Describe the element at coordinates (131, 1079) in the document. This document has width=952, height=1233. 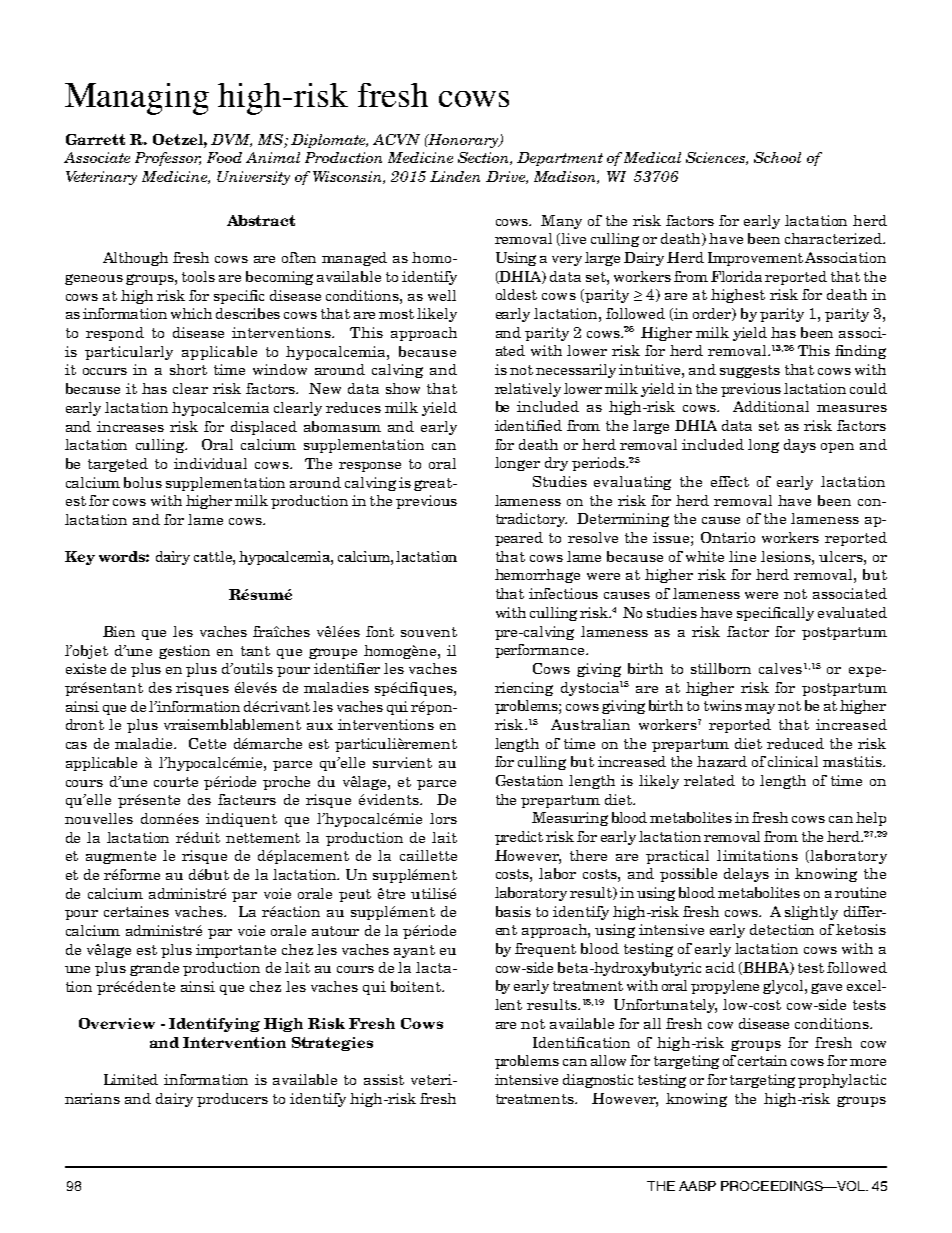
I see `Limited` at that location.
